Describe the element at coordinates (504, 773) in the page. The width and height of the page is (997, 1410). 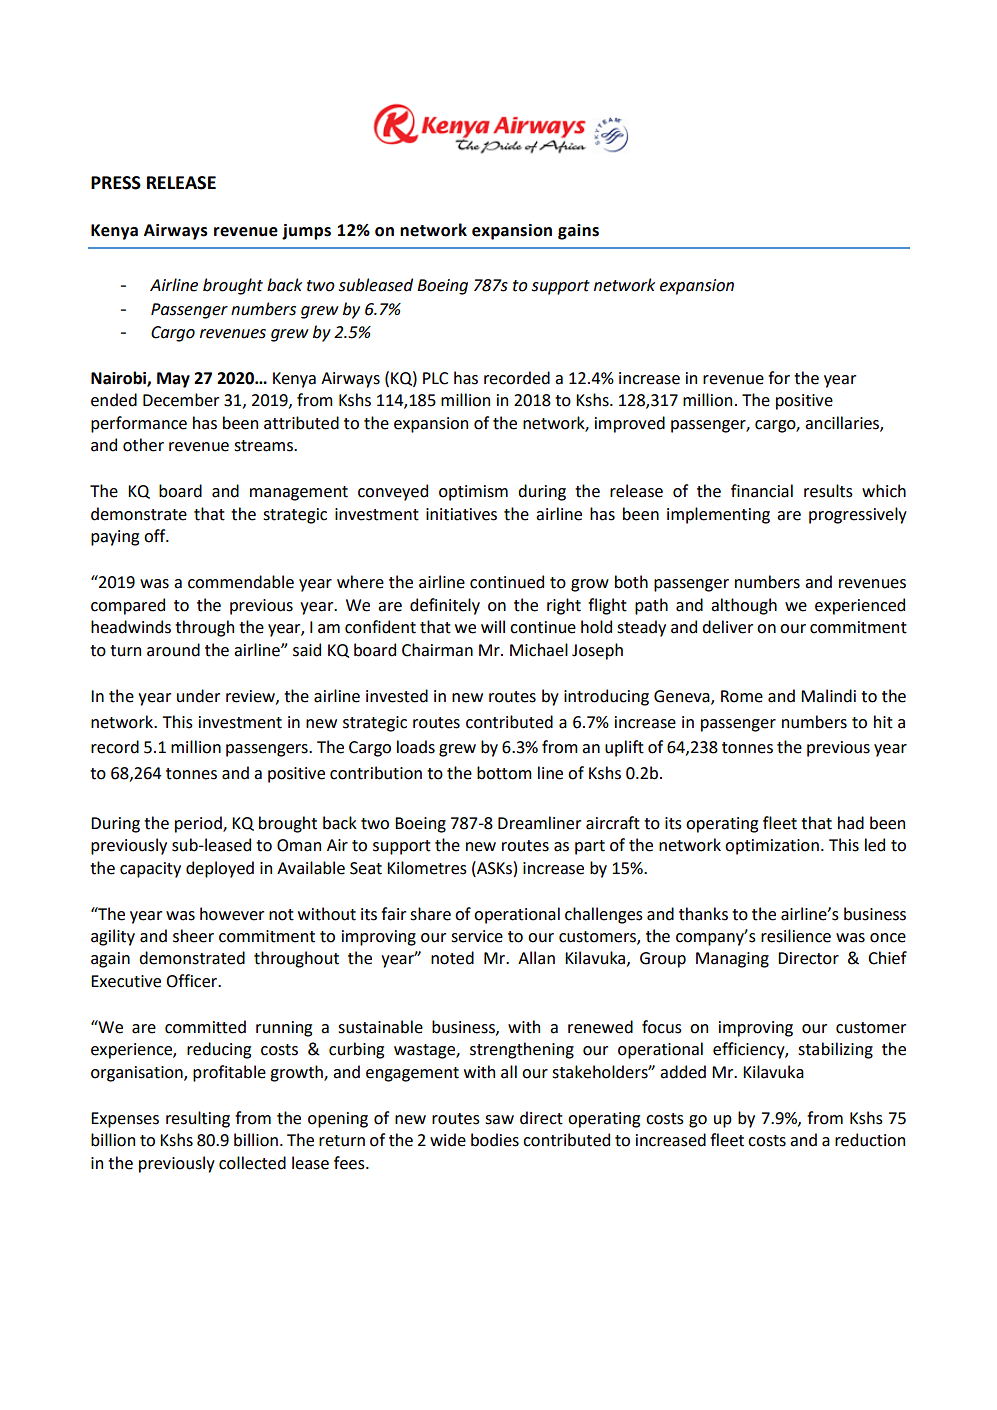
I see `bottom` at that location.
